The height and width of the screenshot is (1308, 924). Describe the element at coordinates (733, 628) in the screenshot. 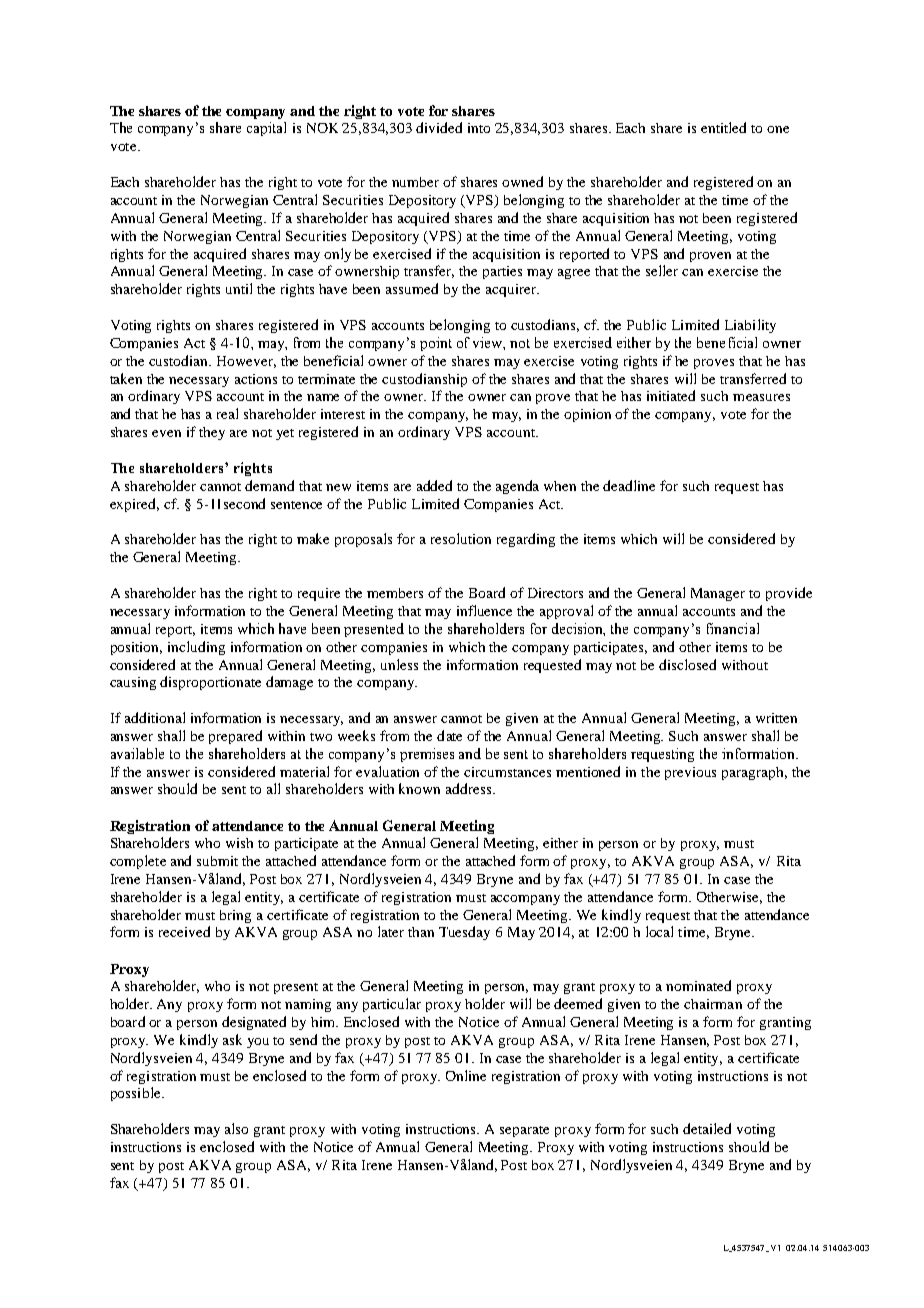

I see `financial` at that location.
